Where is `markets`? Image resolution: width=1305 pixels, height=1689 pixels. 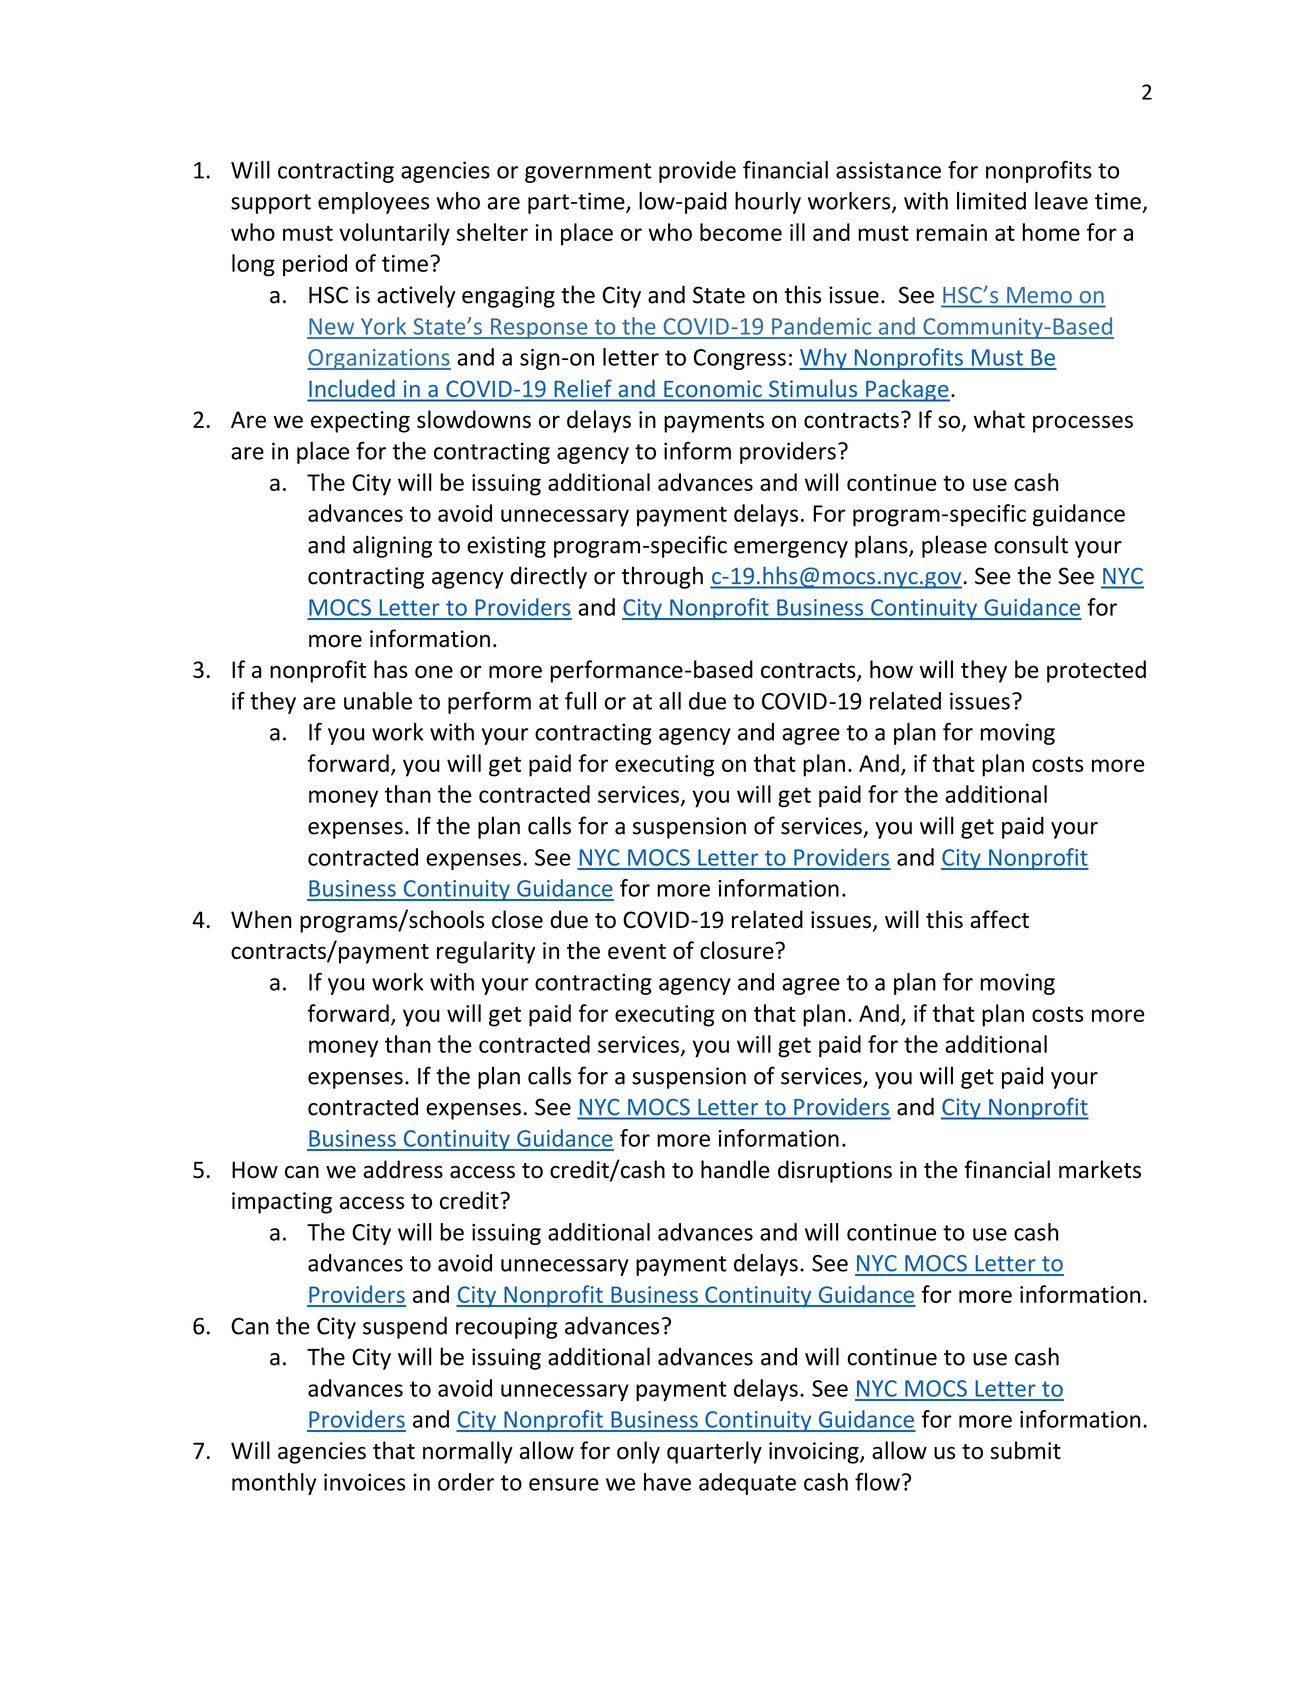
markets is located at coordinates (1100, 1169).
